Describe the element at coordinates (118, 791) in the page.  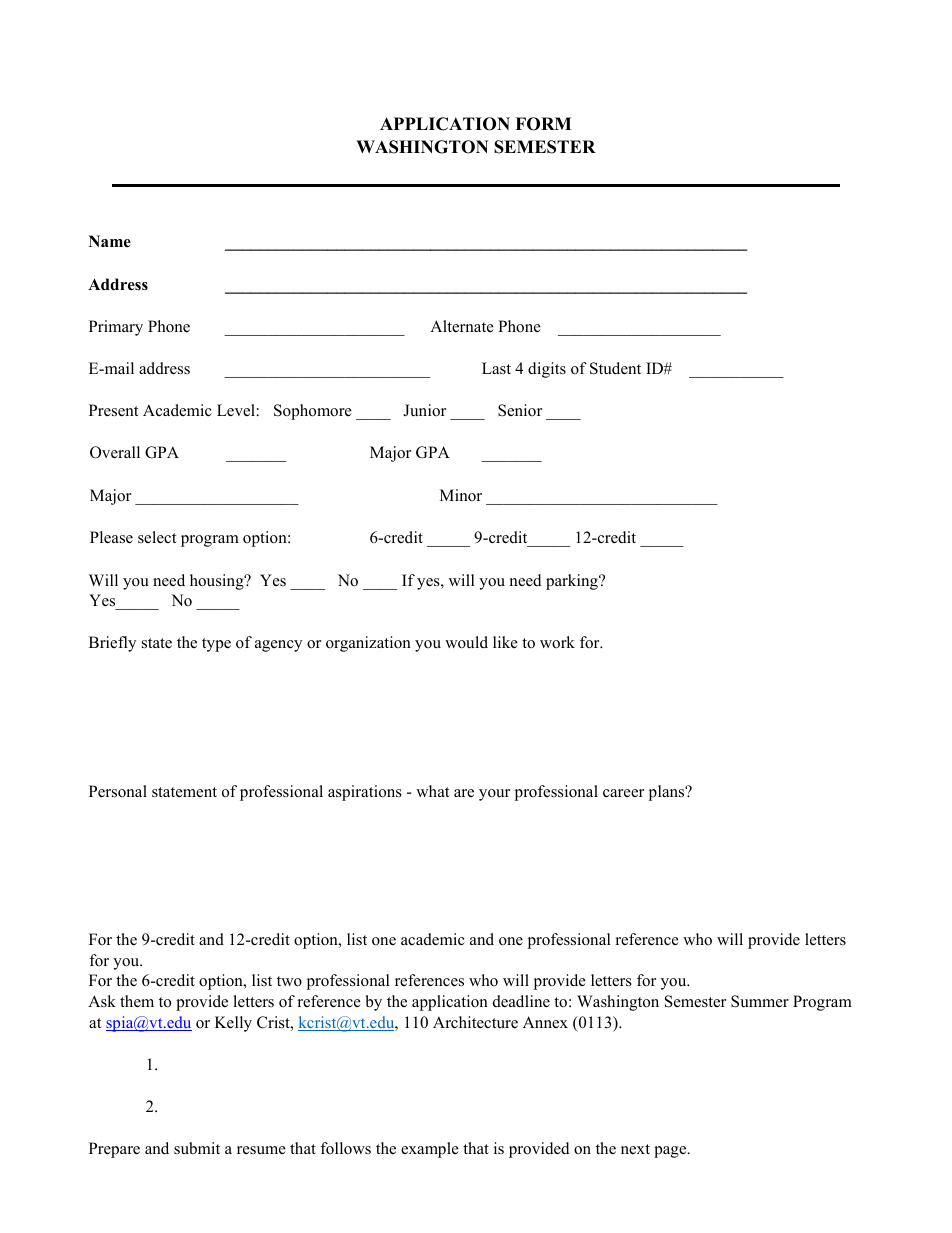
I see `Personal` at that location.
